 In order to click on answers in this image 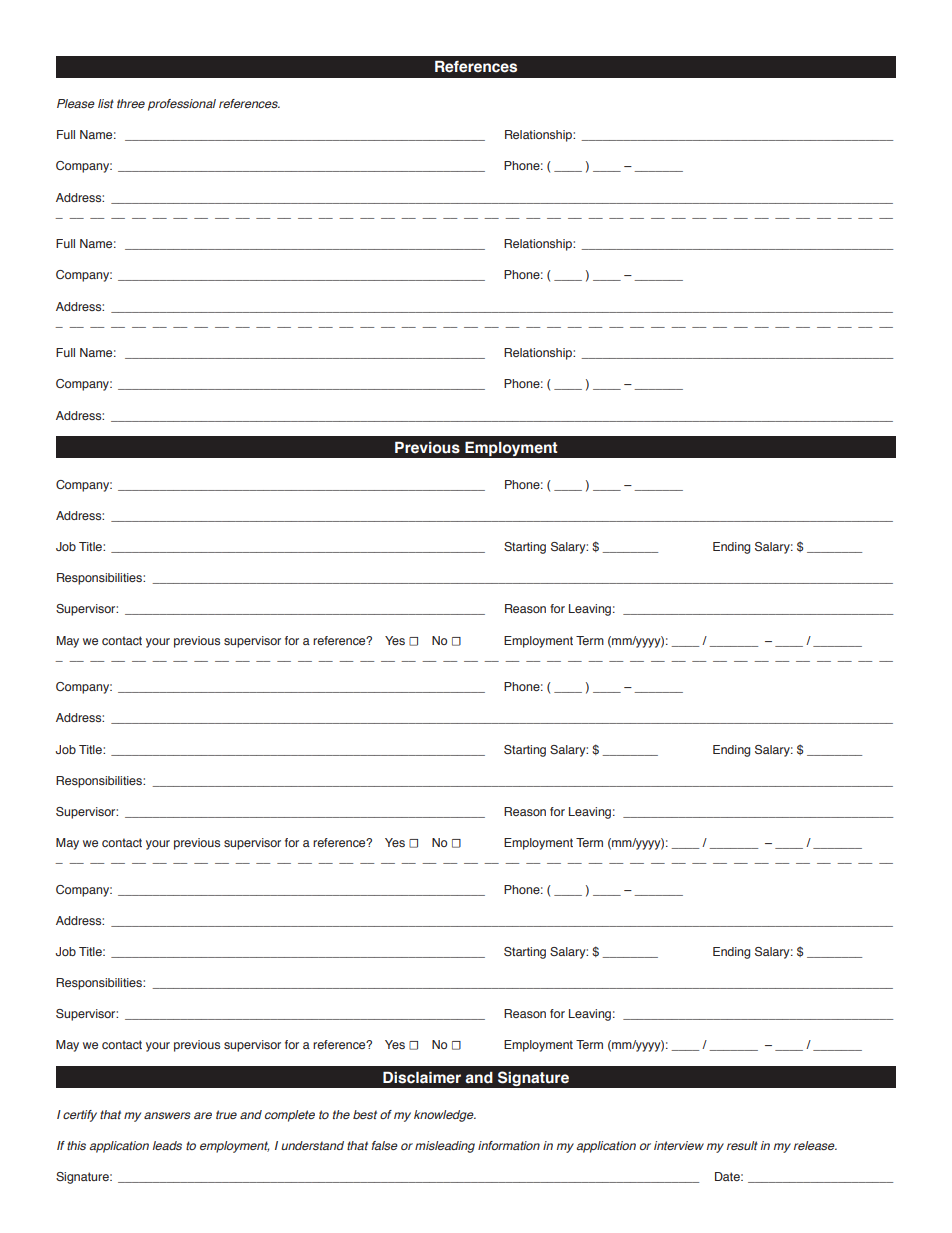, I will do `click(167, 1115)`.
